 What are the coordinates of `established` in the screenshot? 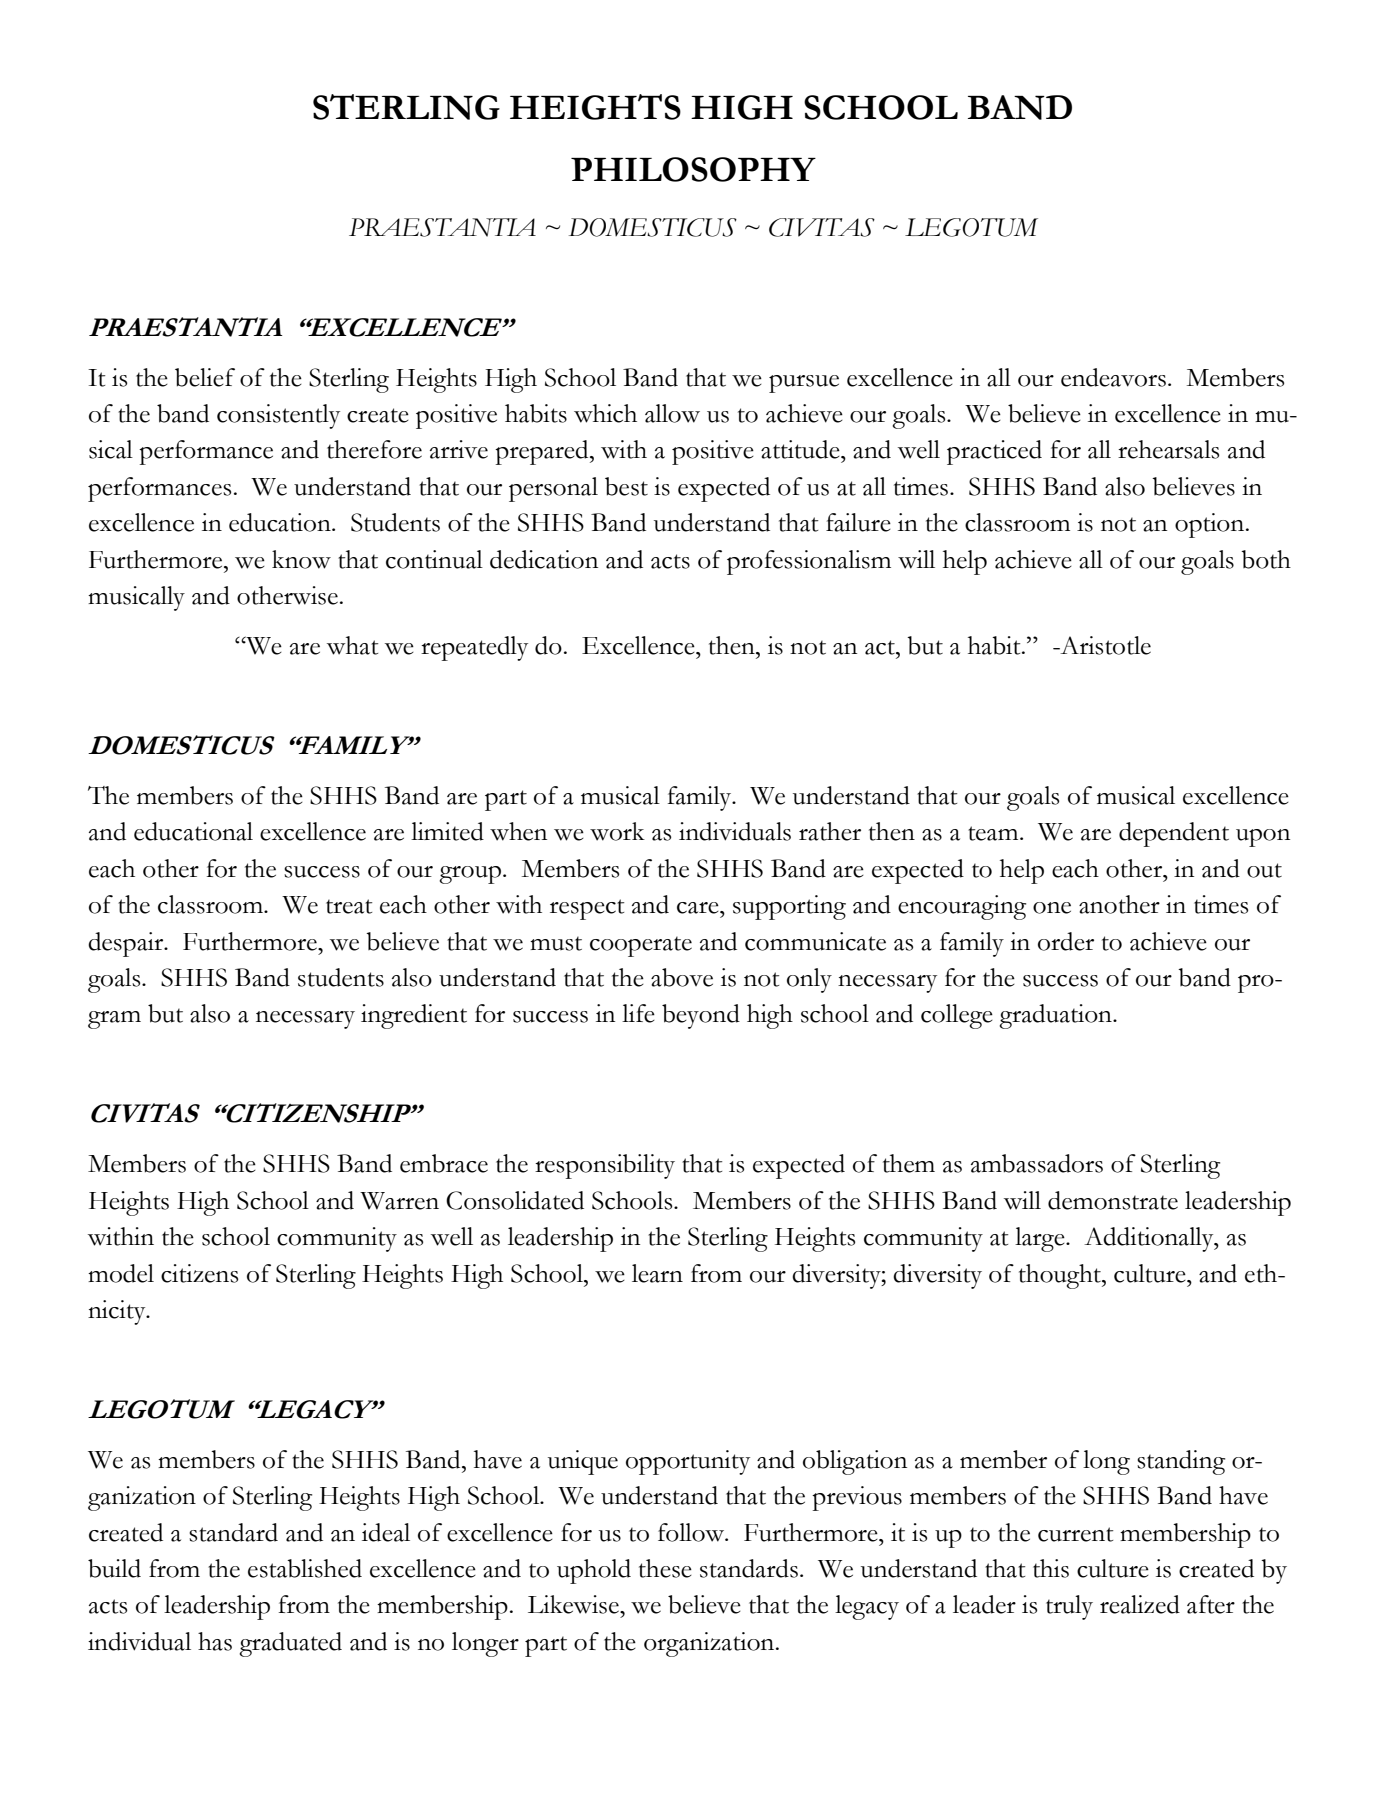 It's located at (305, 1568).
